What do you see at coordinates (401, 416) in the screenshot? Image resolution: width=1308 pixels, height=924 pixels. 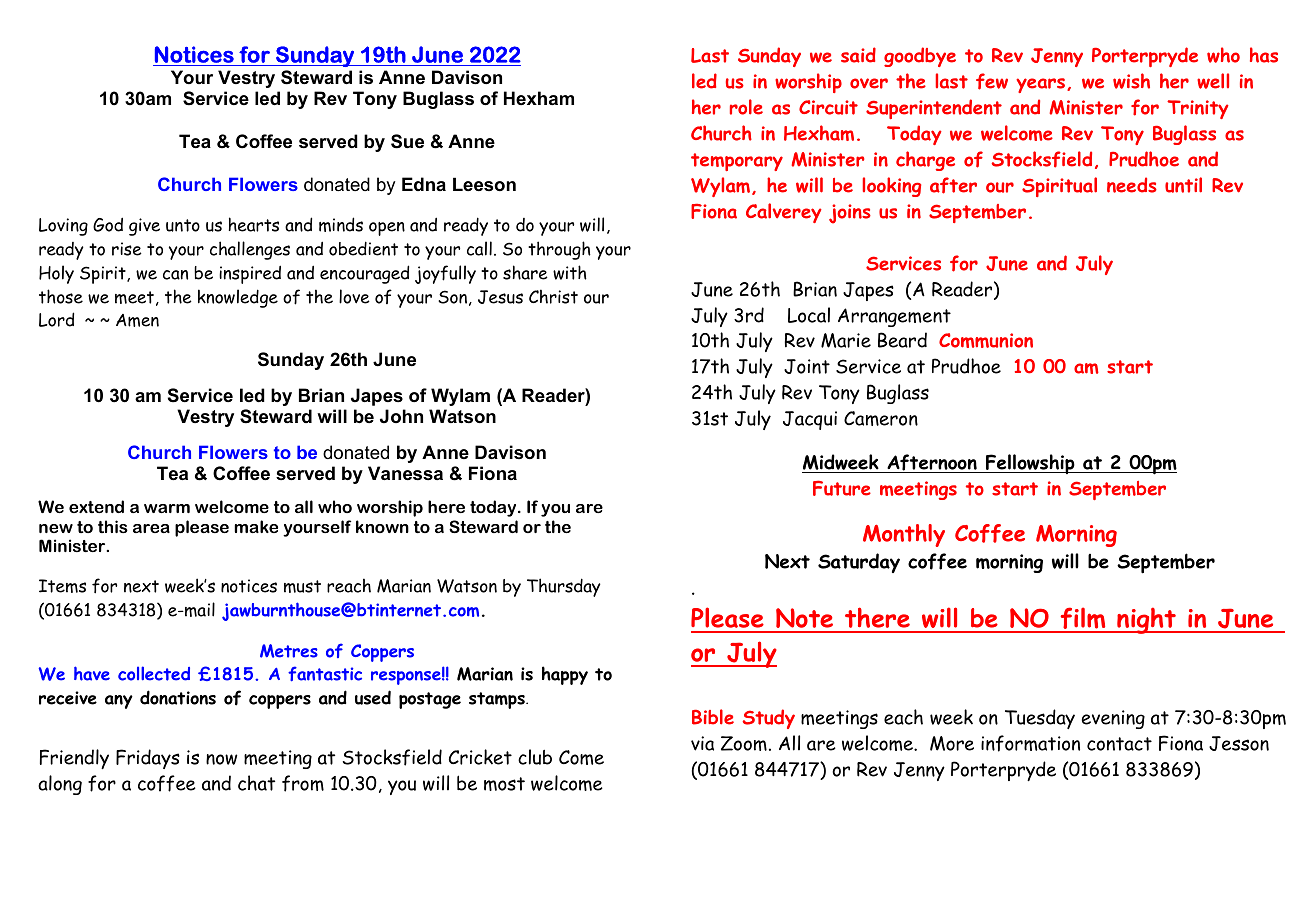 I see `John` at bounding box center [401, 416].
